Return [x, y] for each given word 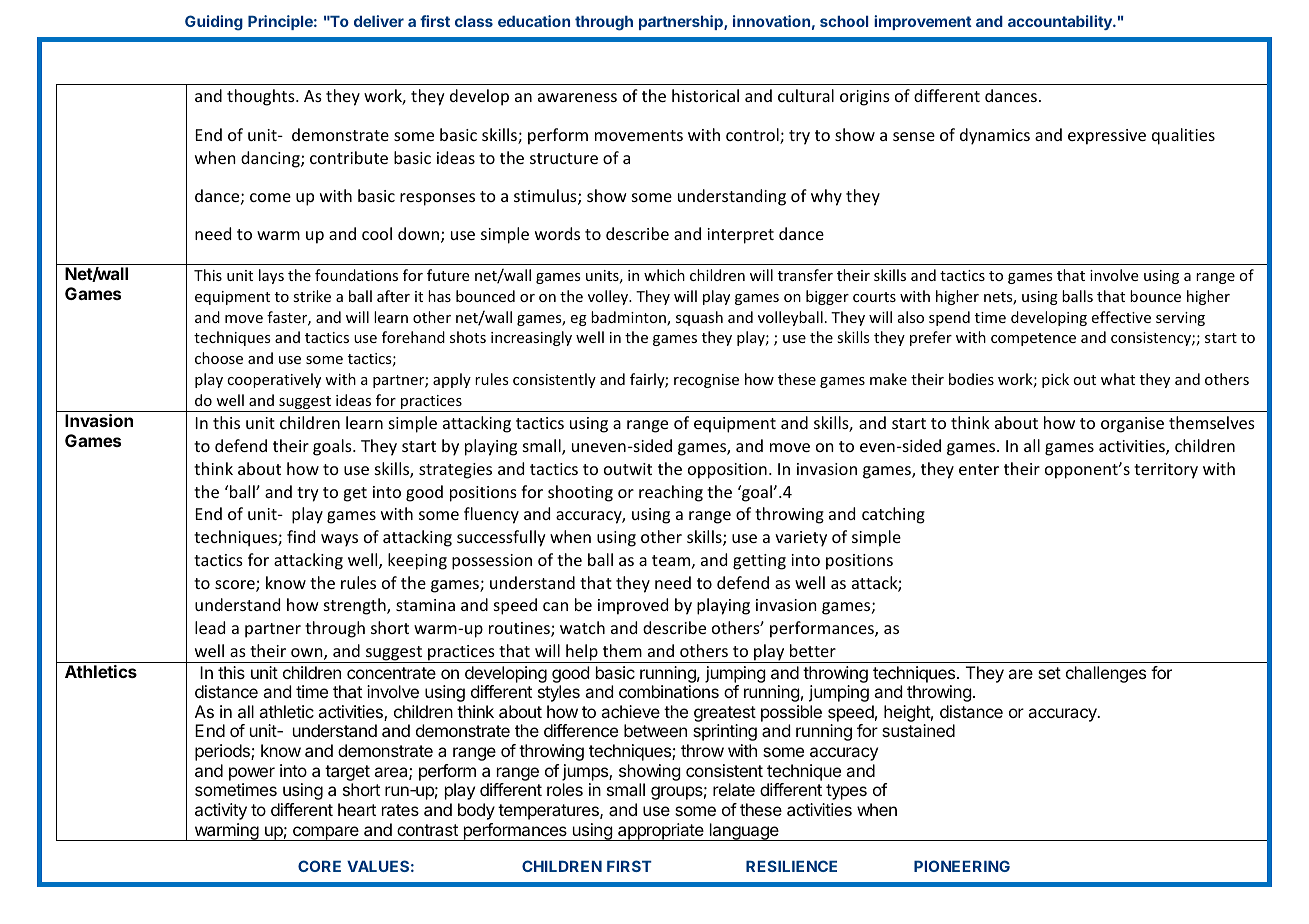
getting [759, 562]
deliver [379, 21]
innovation [771, 21]
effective [1121, 317]
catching [893, 515]
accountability [1061, 22]
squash [699, 318]
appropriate [661, 832]
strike [312, 296]
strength [356, 606]
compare [326, 833]
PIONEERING [962, 866]
